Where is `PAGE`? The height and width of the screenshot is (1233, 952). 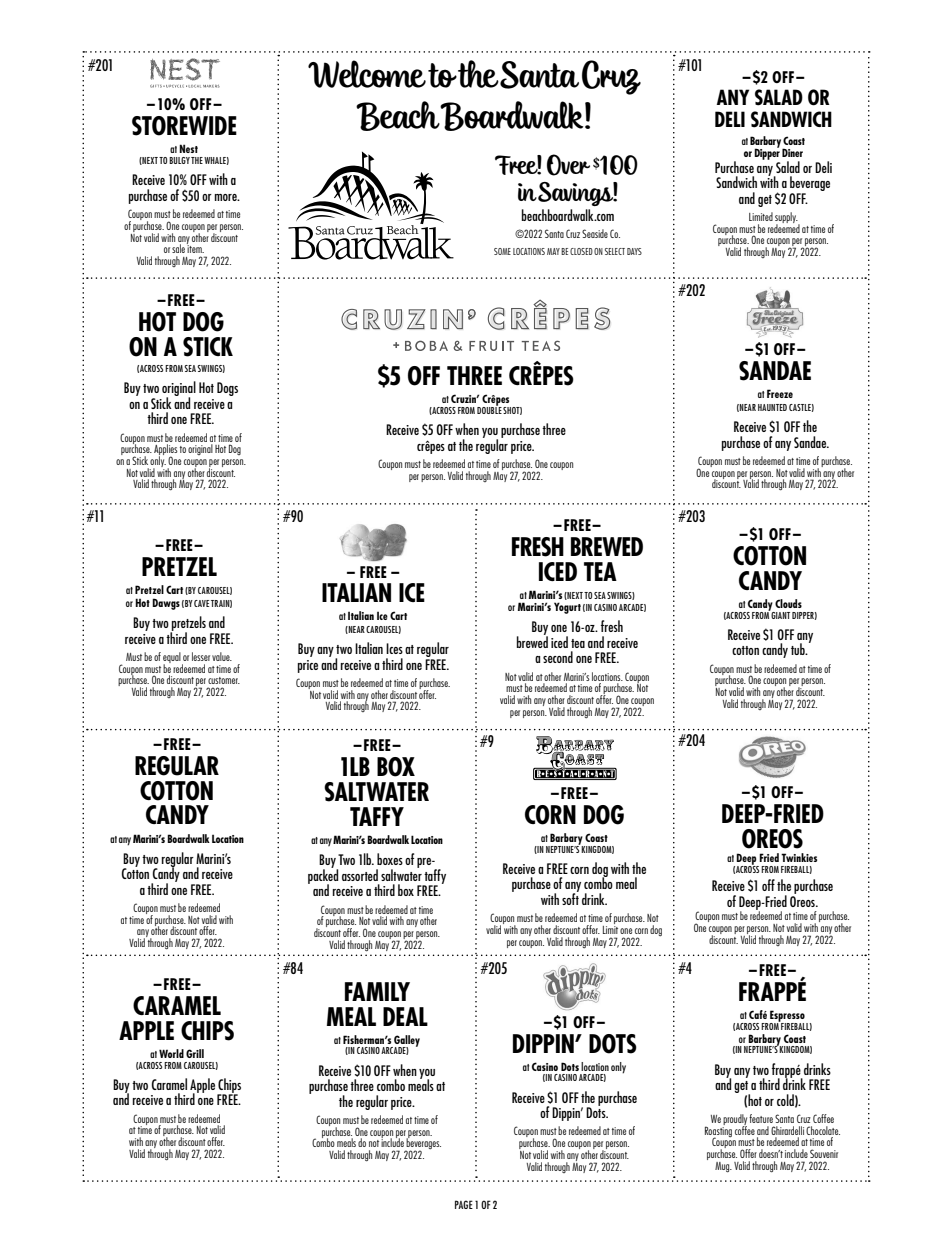
PAGE is located at coordinates (464, 1204).
